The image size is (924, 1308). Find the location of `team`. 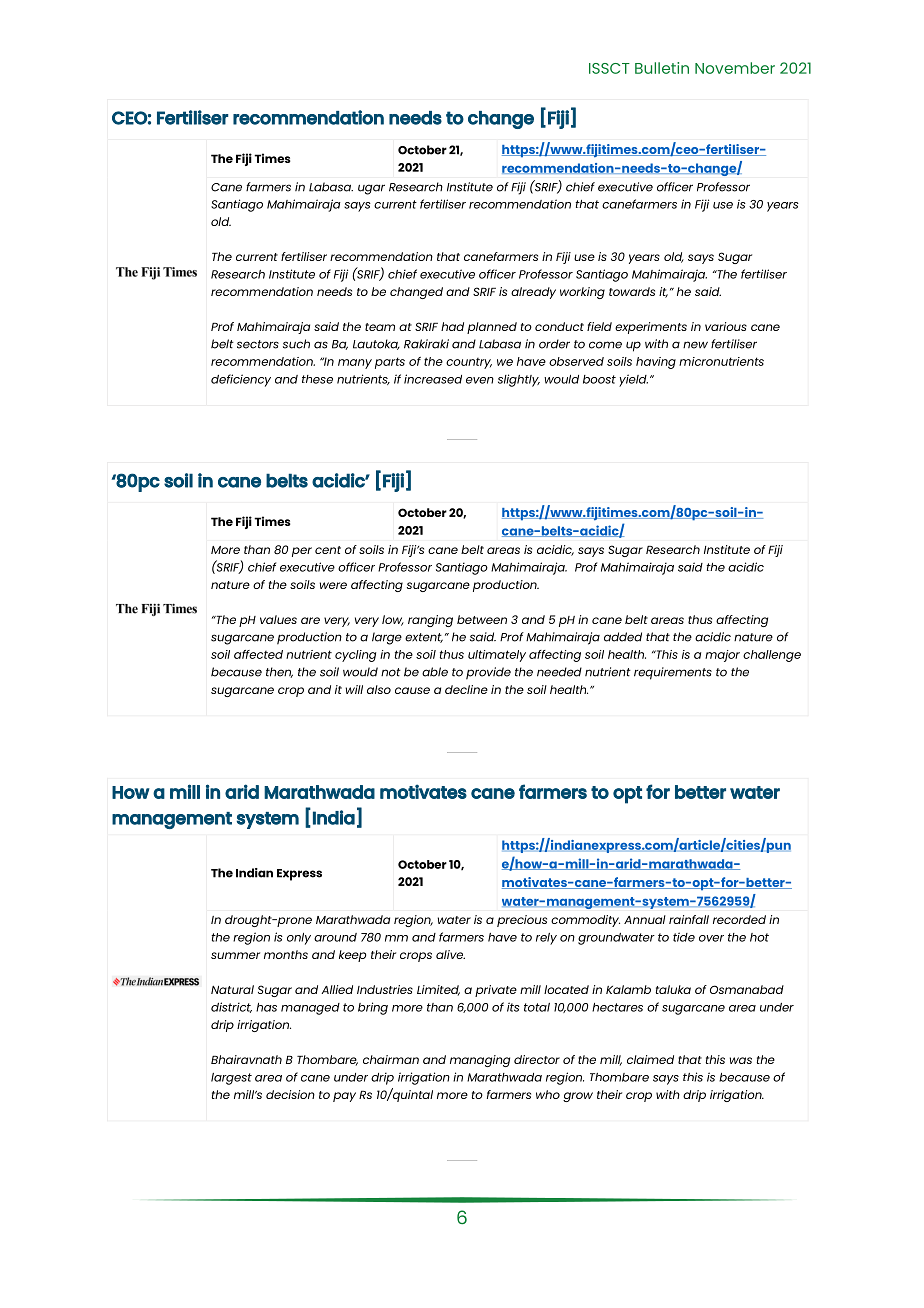

team is located at coordinates (380, 327).
